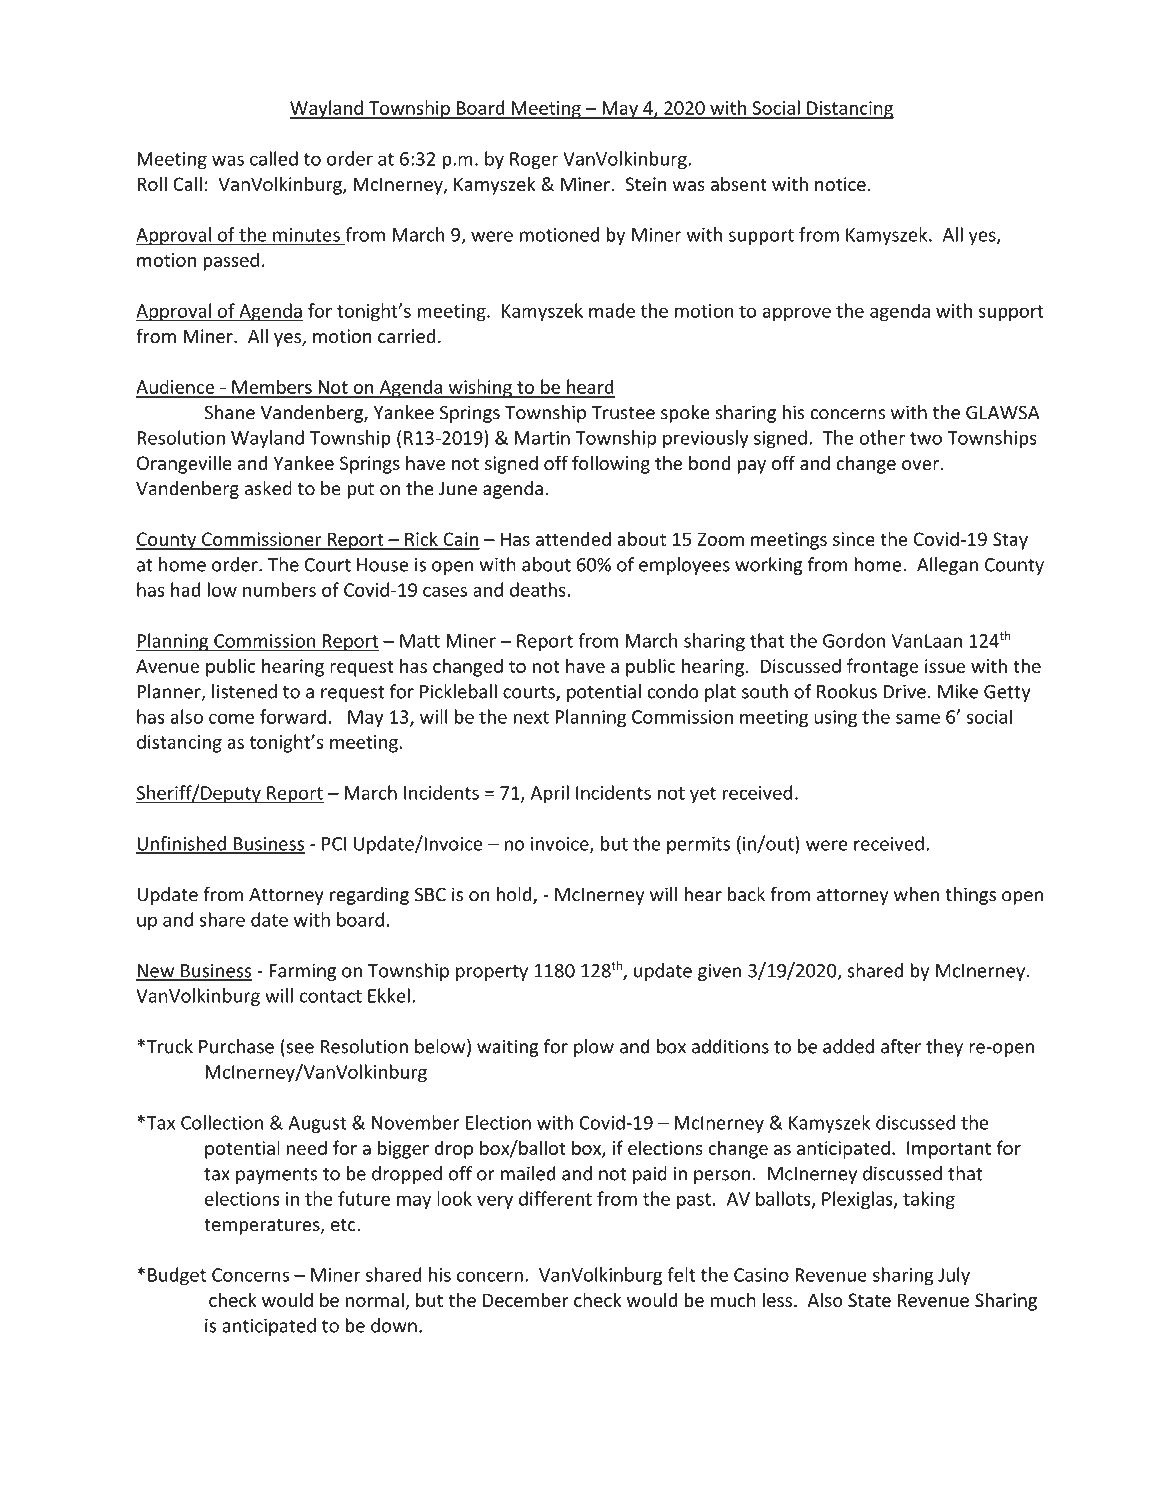 This screenshot has height=1496, width=1156. What do you see at coordinates (920, 465) in the screenshot?
I see `over` at bounding box center [920, 465].
